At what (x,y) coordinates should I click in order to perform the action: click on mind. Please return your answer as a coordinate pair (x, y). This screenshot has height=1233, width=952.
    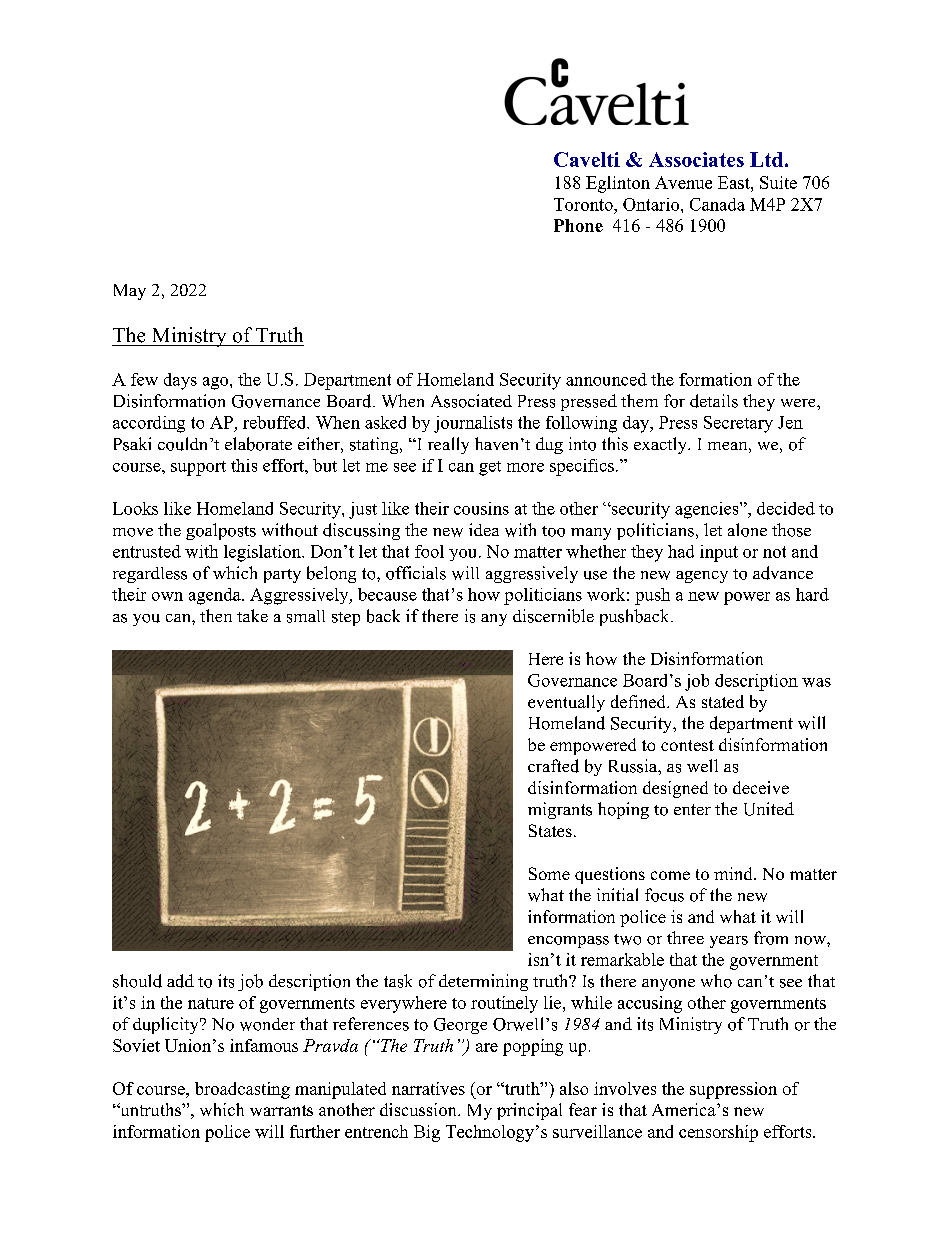
    Looking at the image, I should click on (734, 873).
